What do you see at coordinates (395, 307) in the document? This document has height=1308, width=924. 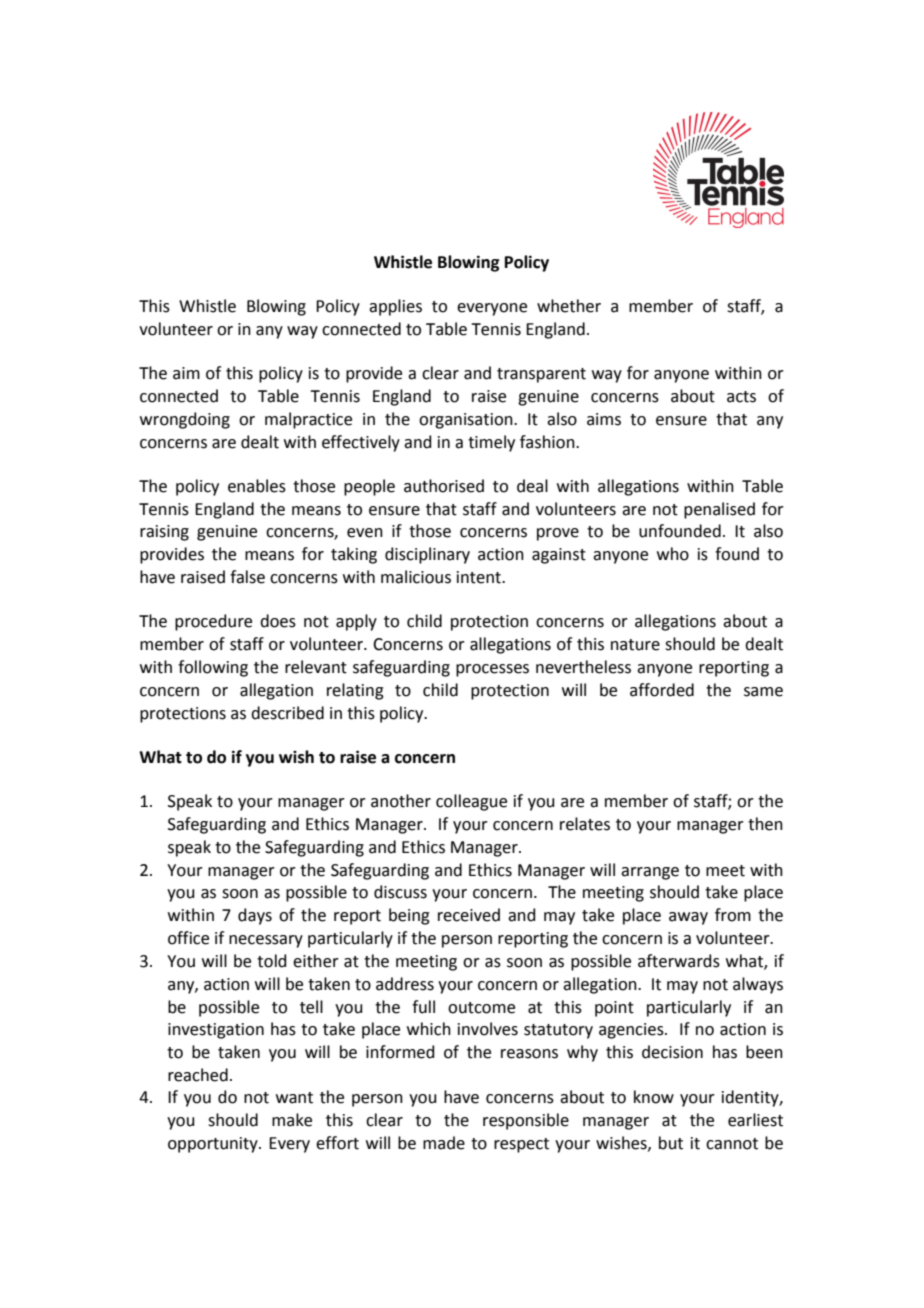 I see `applies` at bounding box center [395, 307].
